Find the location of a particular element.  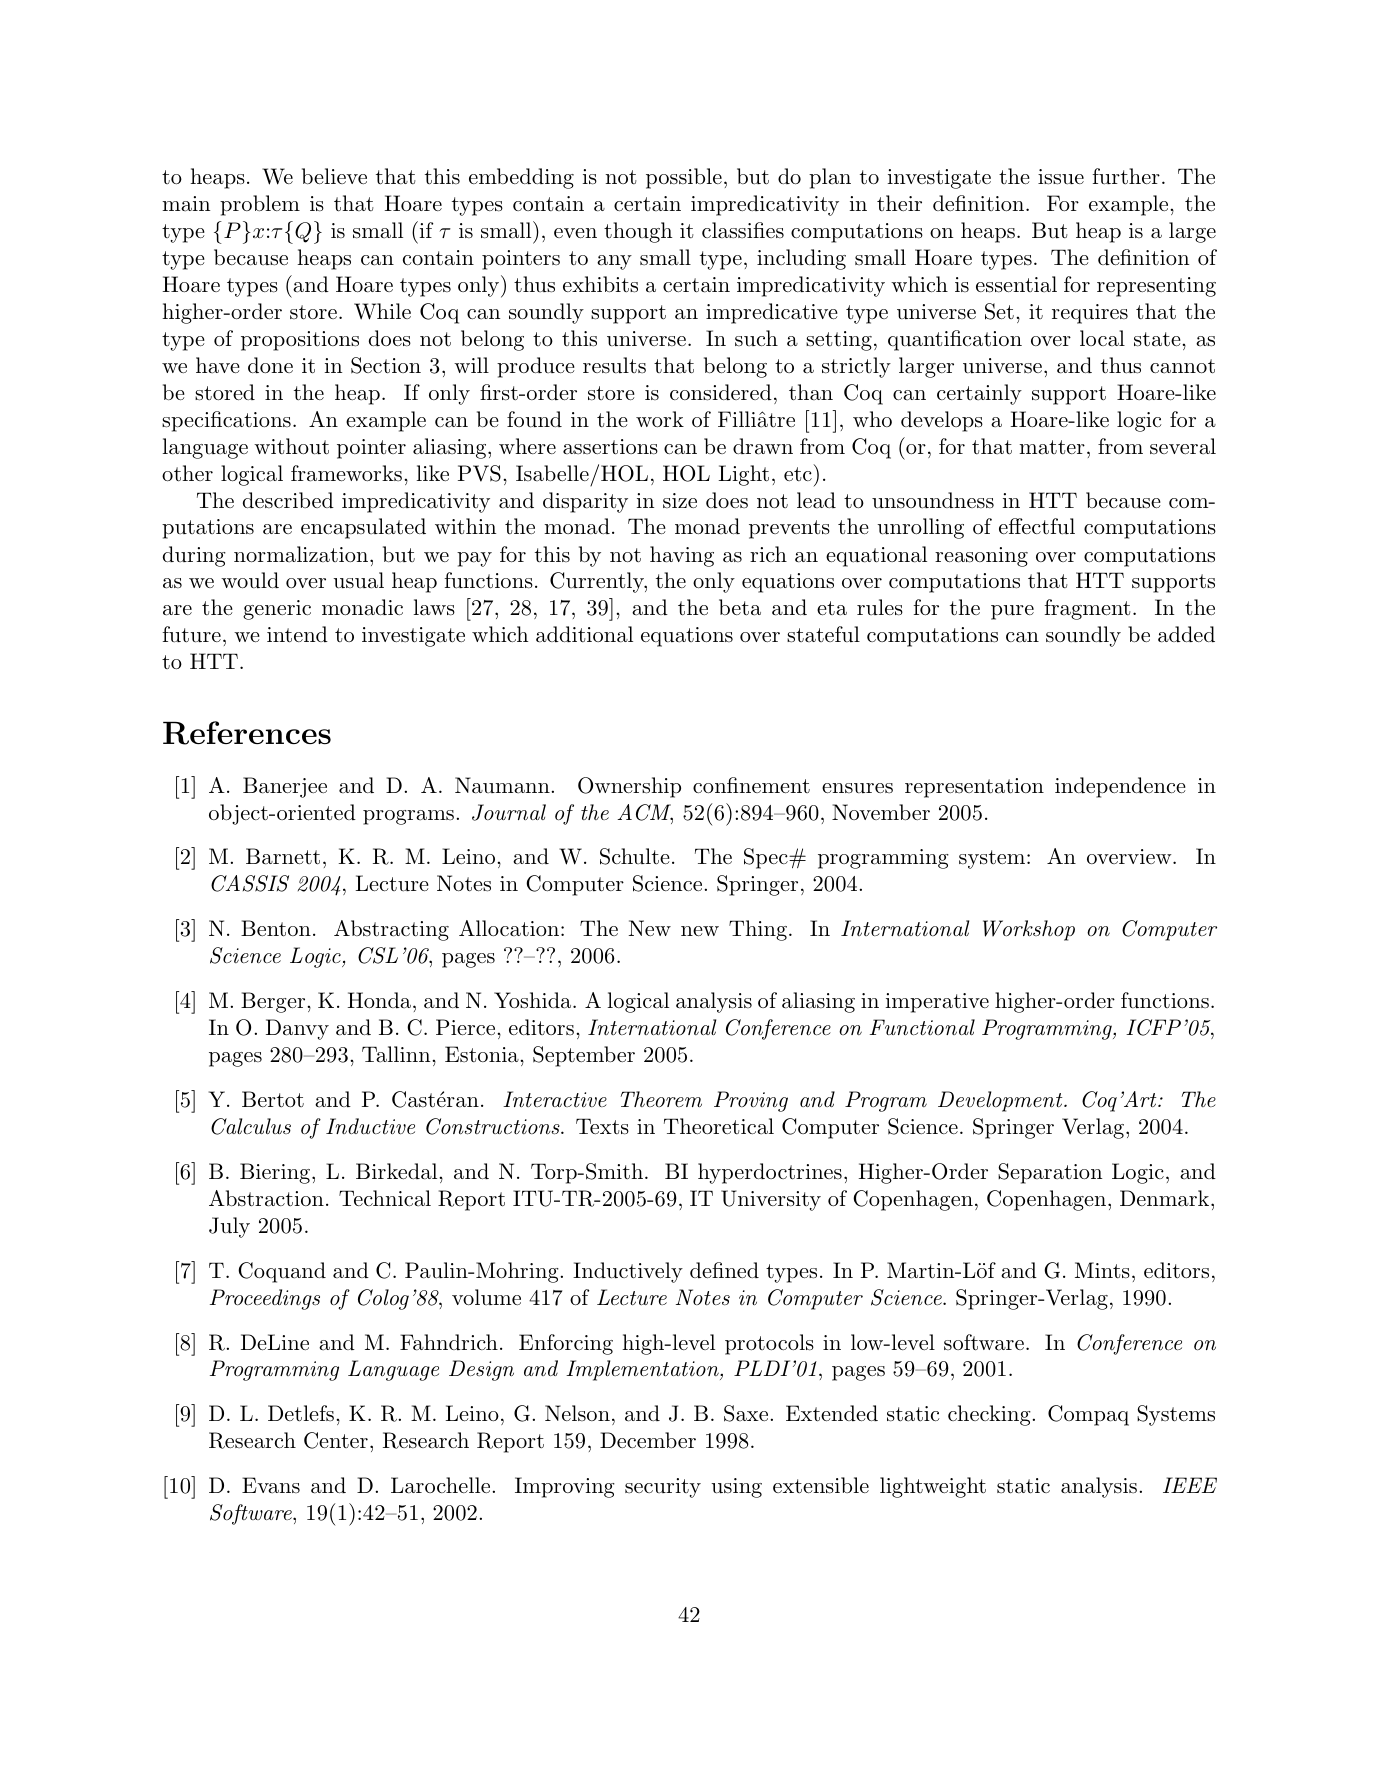

confinement is located at coordinates (751, 785).
